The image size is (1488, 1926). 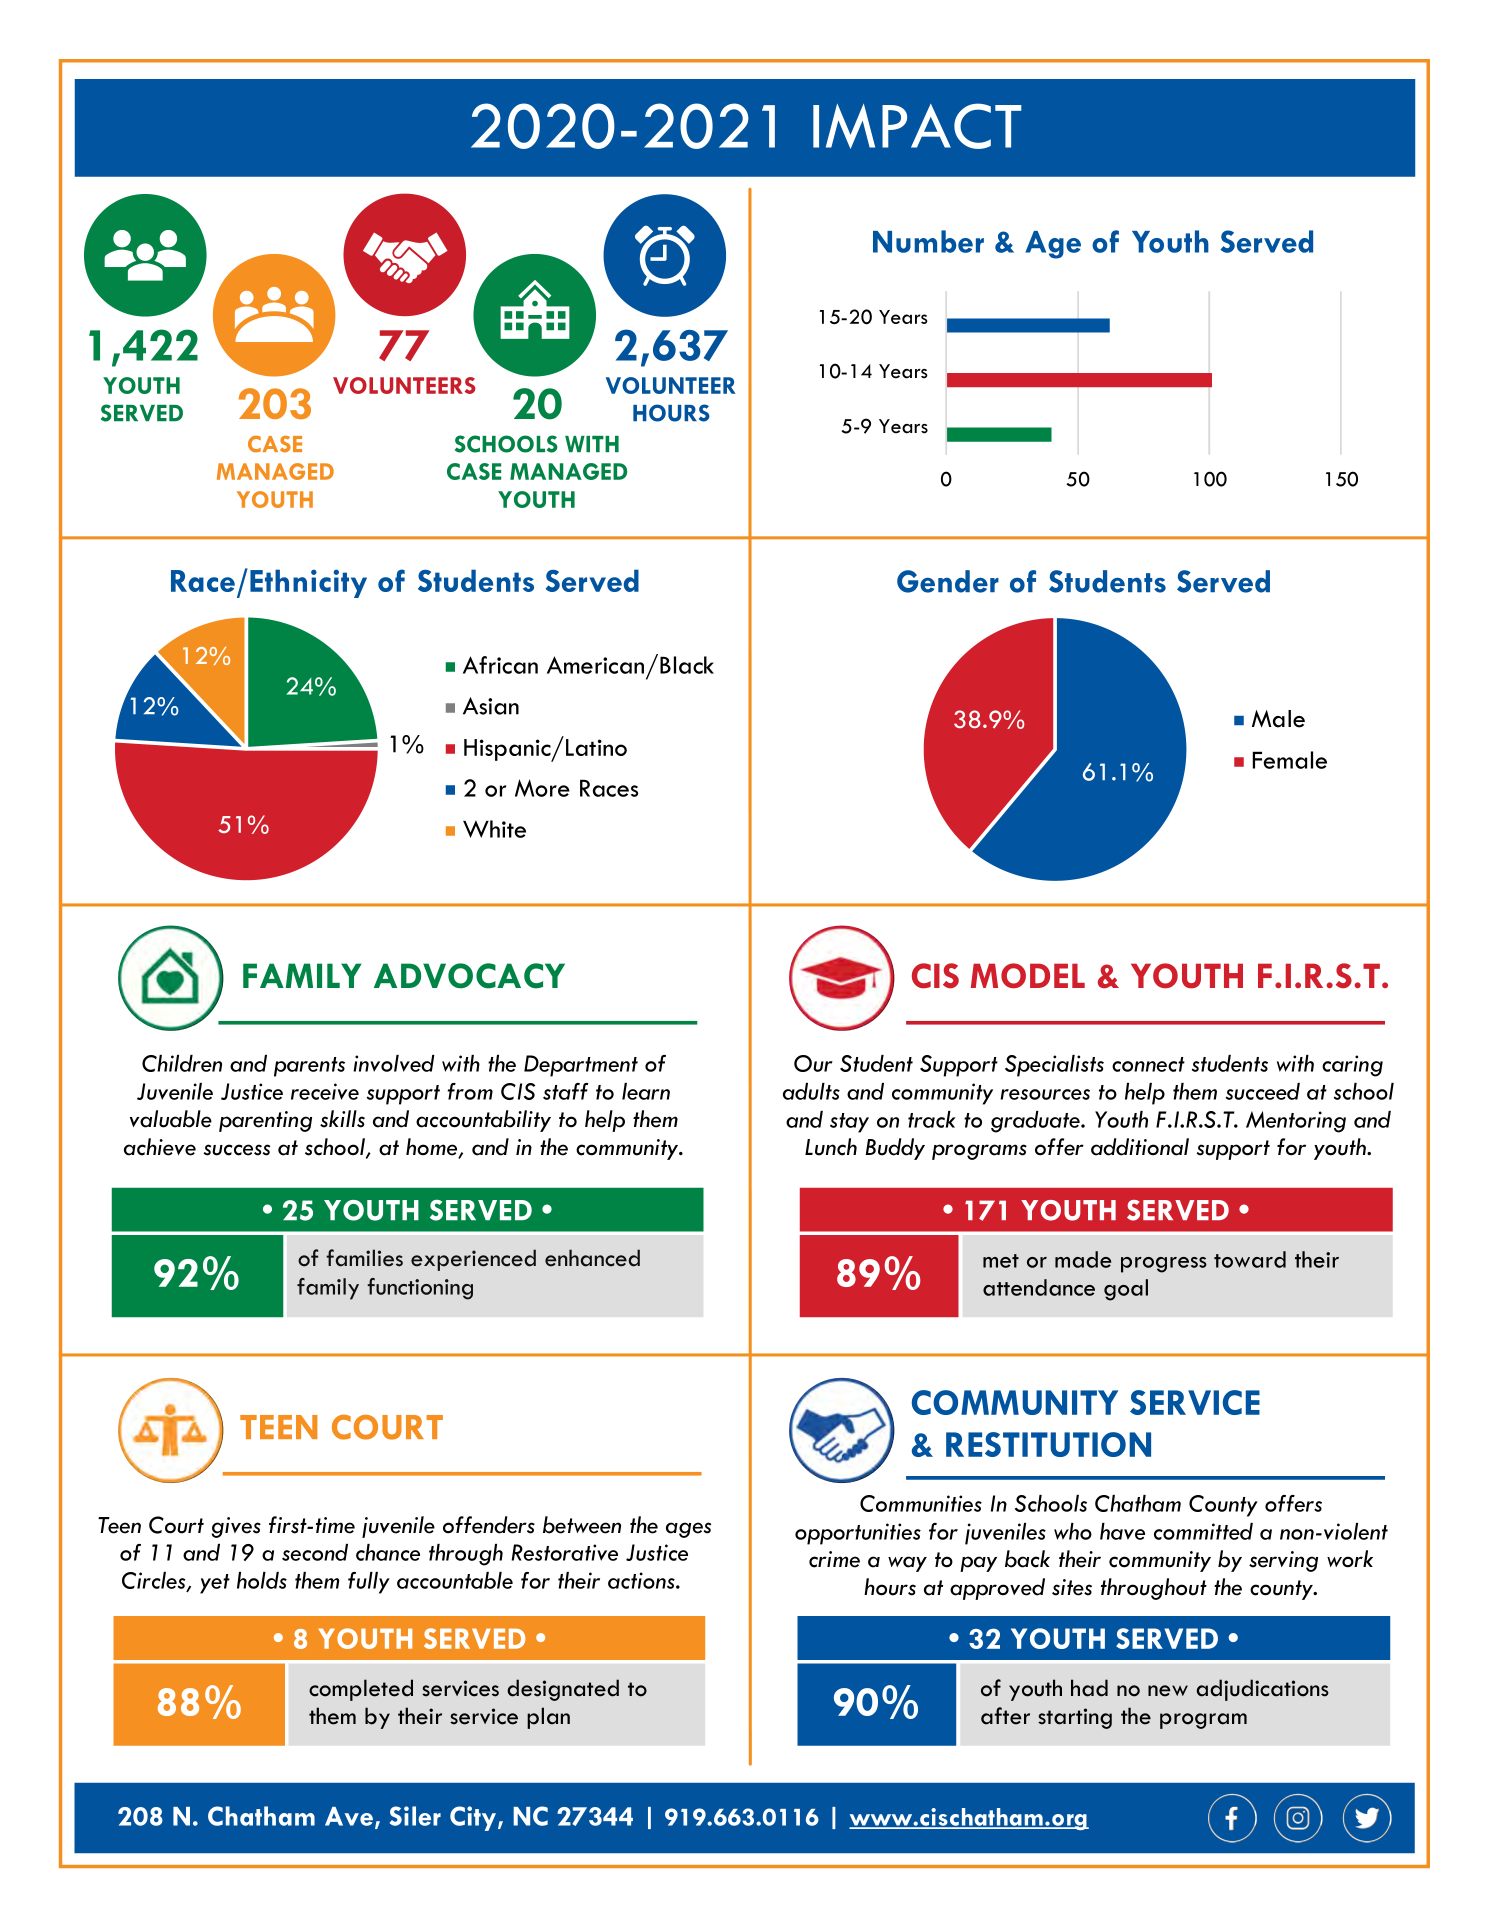 What do you see at coordinates (361, 1690) in the screenshot?
I see `completed` at bounding box center [361, 1690].
